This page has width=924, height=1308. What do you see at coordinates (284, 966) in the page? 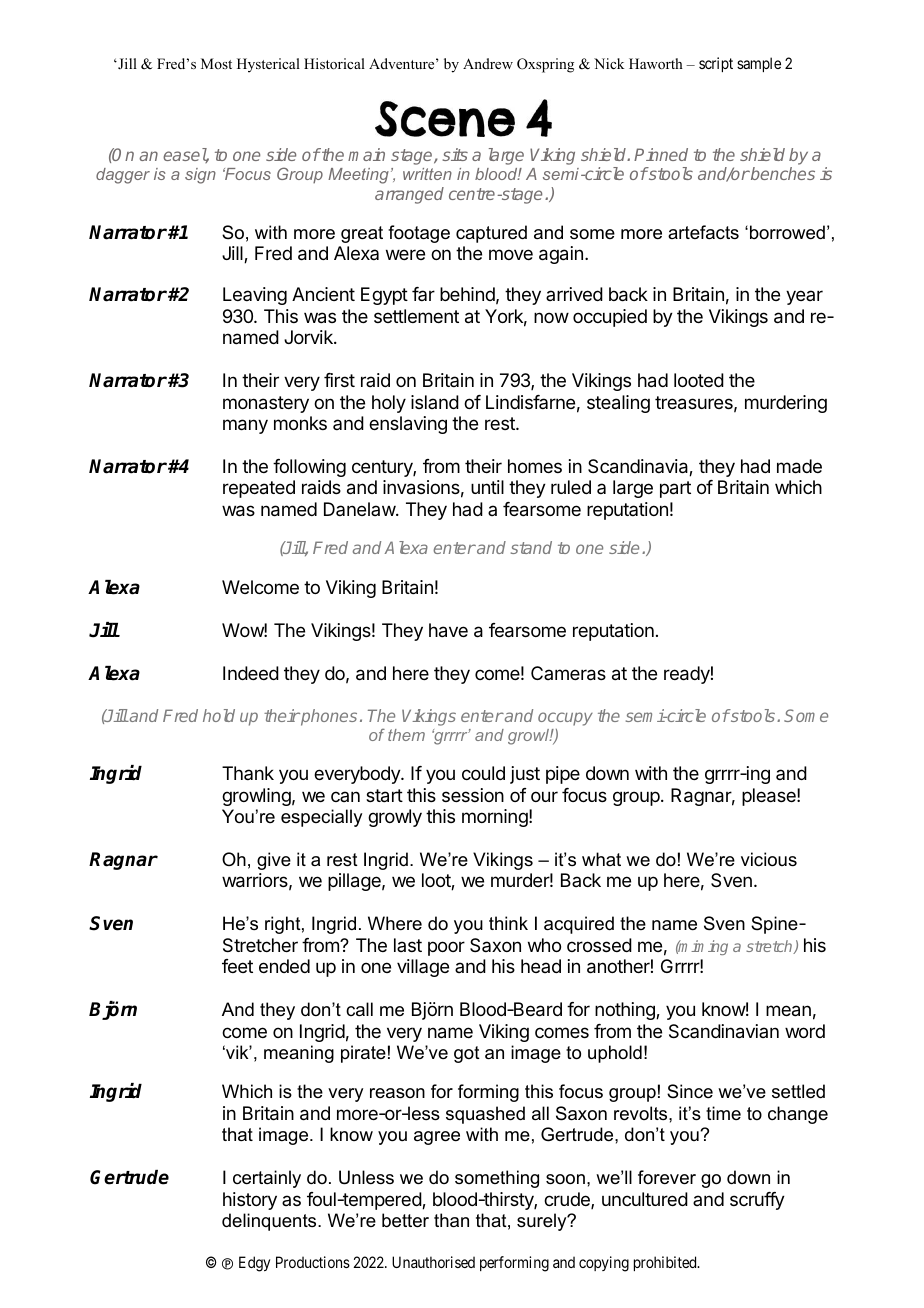
I see `ended` at bounding box center [284, 966].
